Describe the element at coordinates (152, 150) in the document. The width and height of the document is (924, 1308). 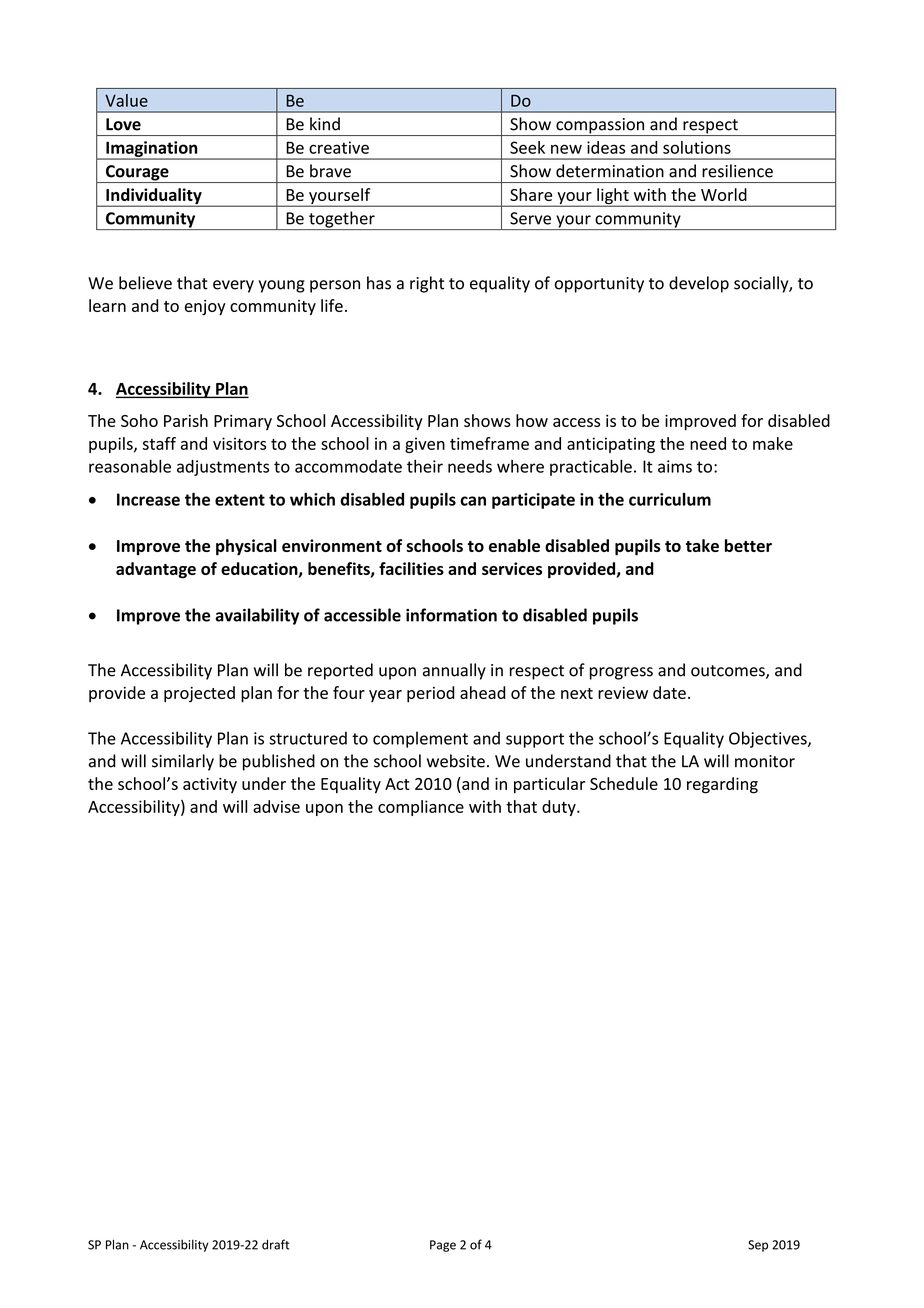
I see `Imagination` at that location.
